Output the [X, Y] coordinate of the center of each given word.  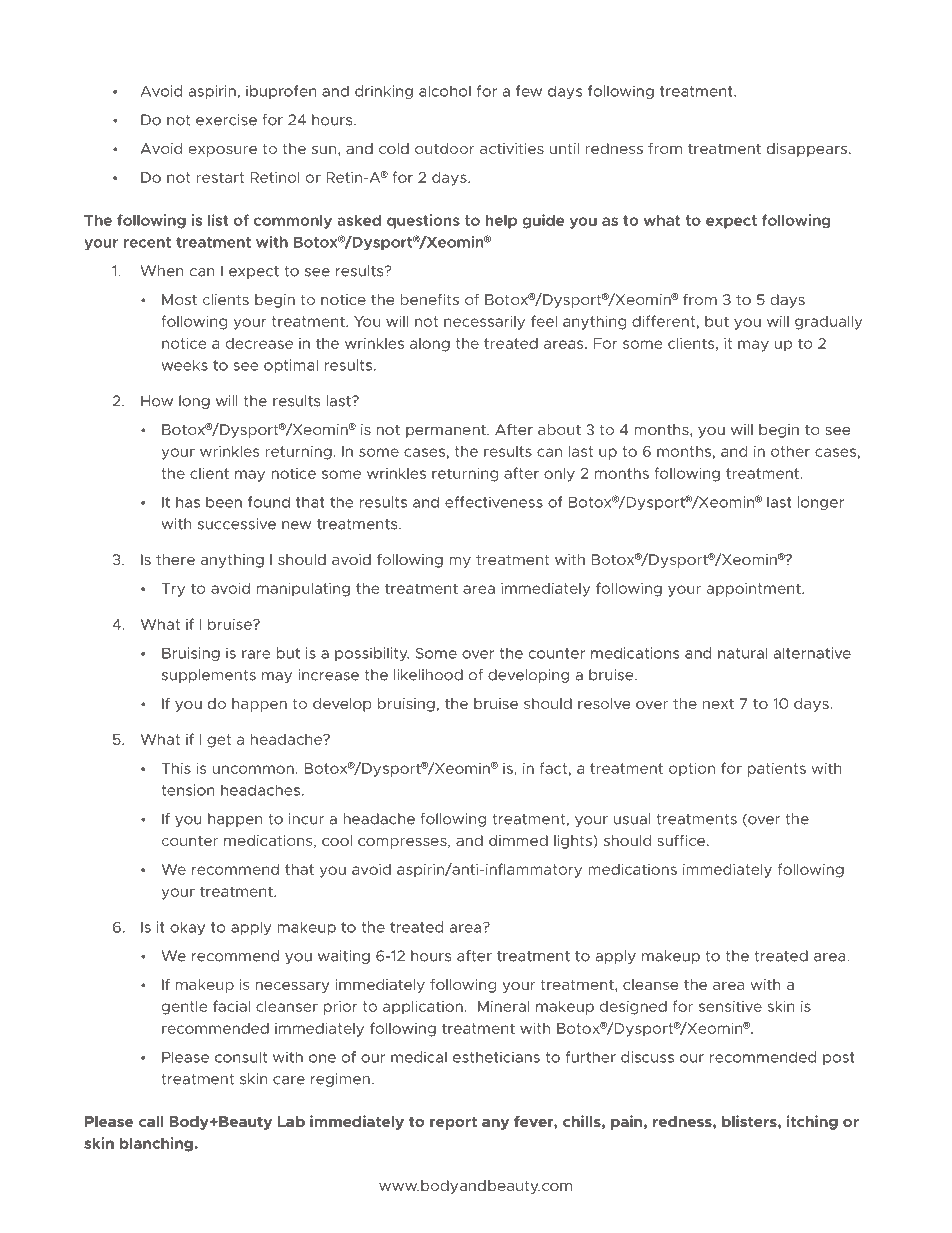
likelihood [428, 675]
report [453, 1123]
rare [256, 654]
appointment [755, 590]
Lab [291, 1121]
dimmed [518, 840]
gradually [828, 323]
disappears [807, 150]
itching [812, 1122]
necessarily [484, 323]
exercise [226, 120]
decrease [259, 343]
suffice [683, 840]
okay [187, 928]
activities [512, 148]
